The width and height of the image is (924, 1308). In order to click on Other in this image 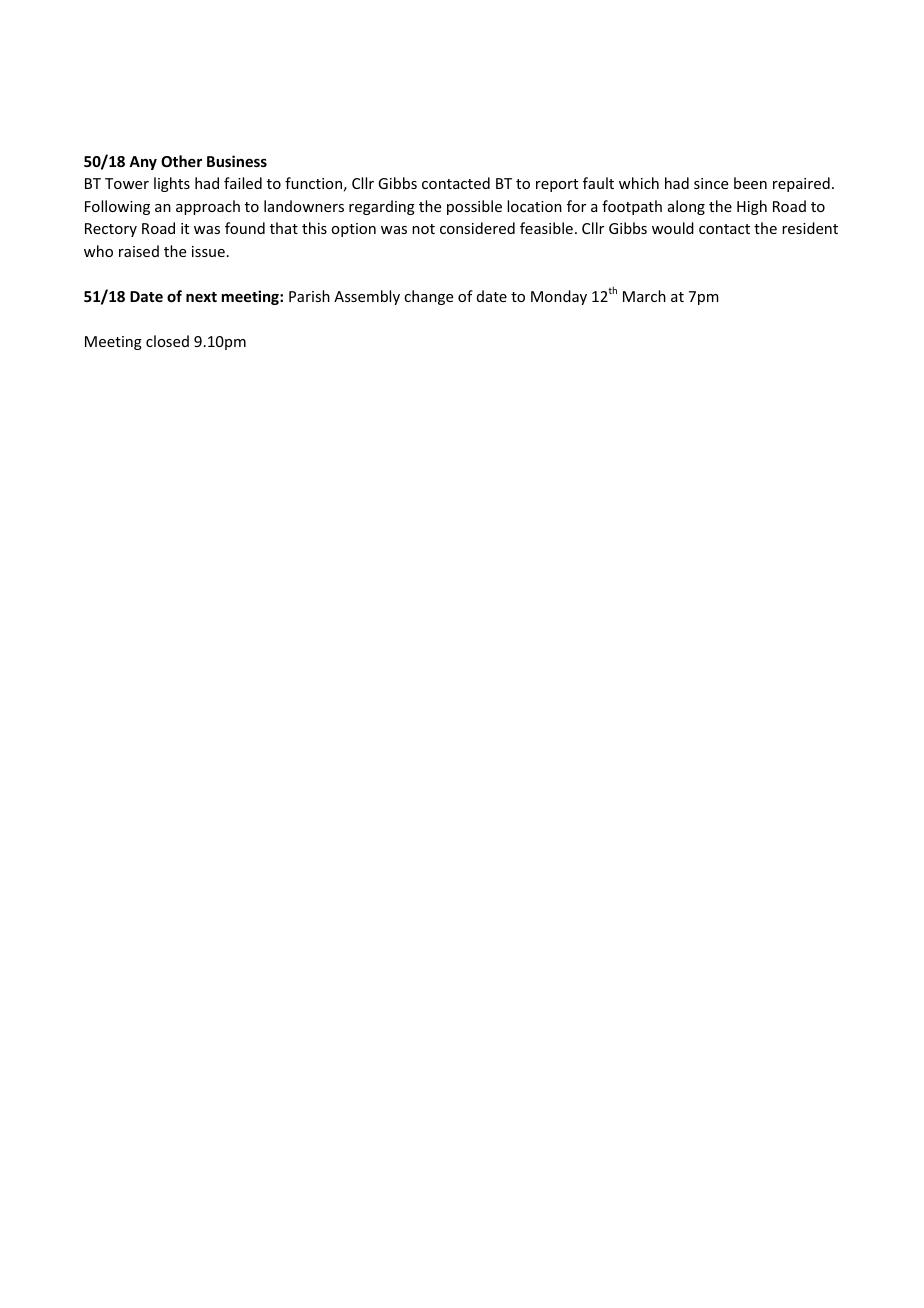, I will do `click(181, 161)`.
